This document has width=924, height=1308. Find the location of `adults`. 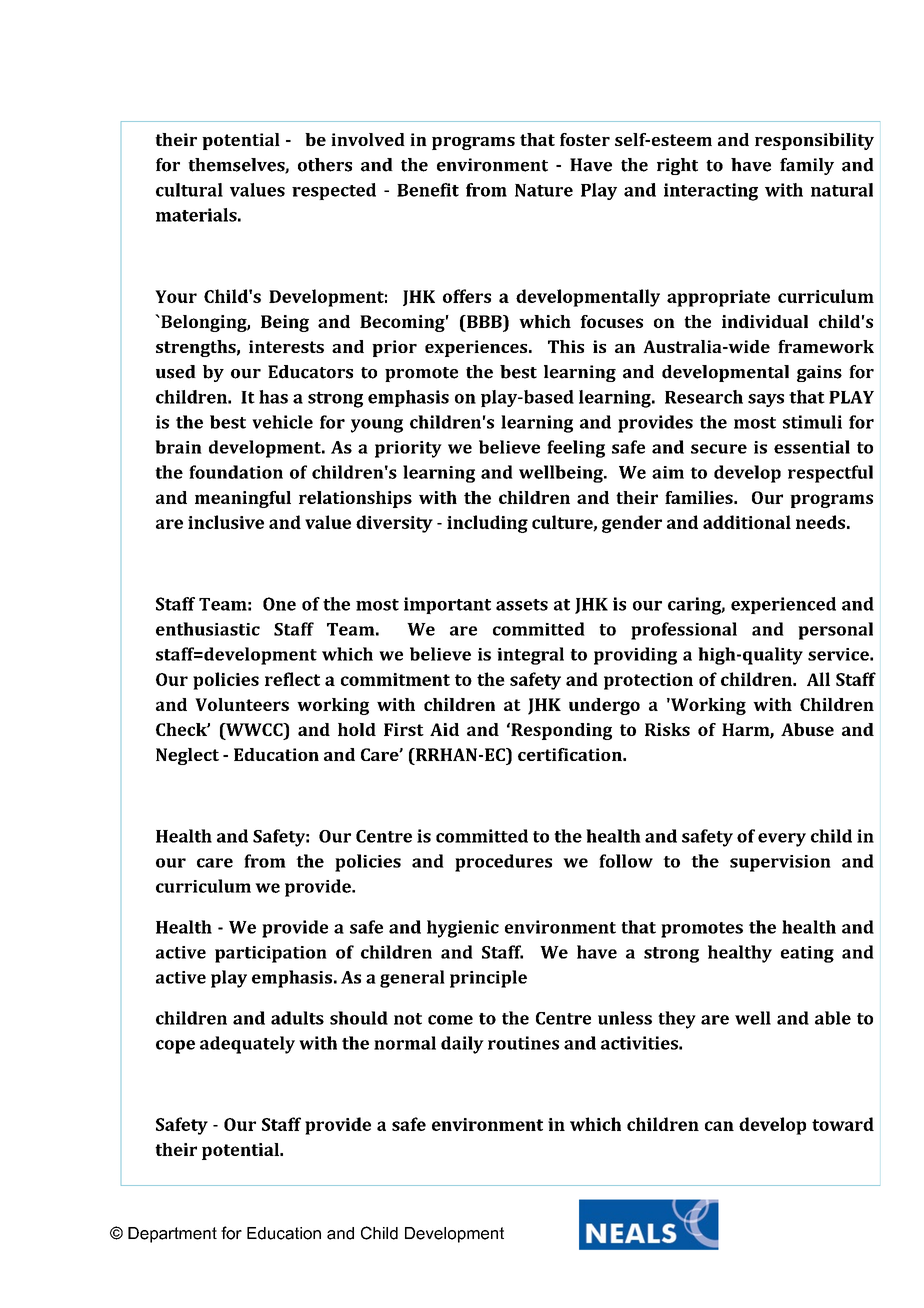

adults is located at coordinates (297, 1018).
